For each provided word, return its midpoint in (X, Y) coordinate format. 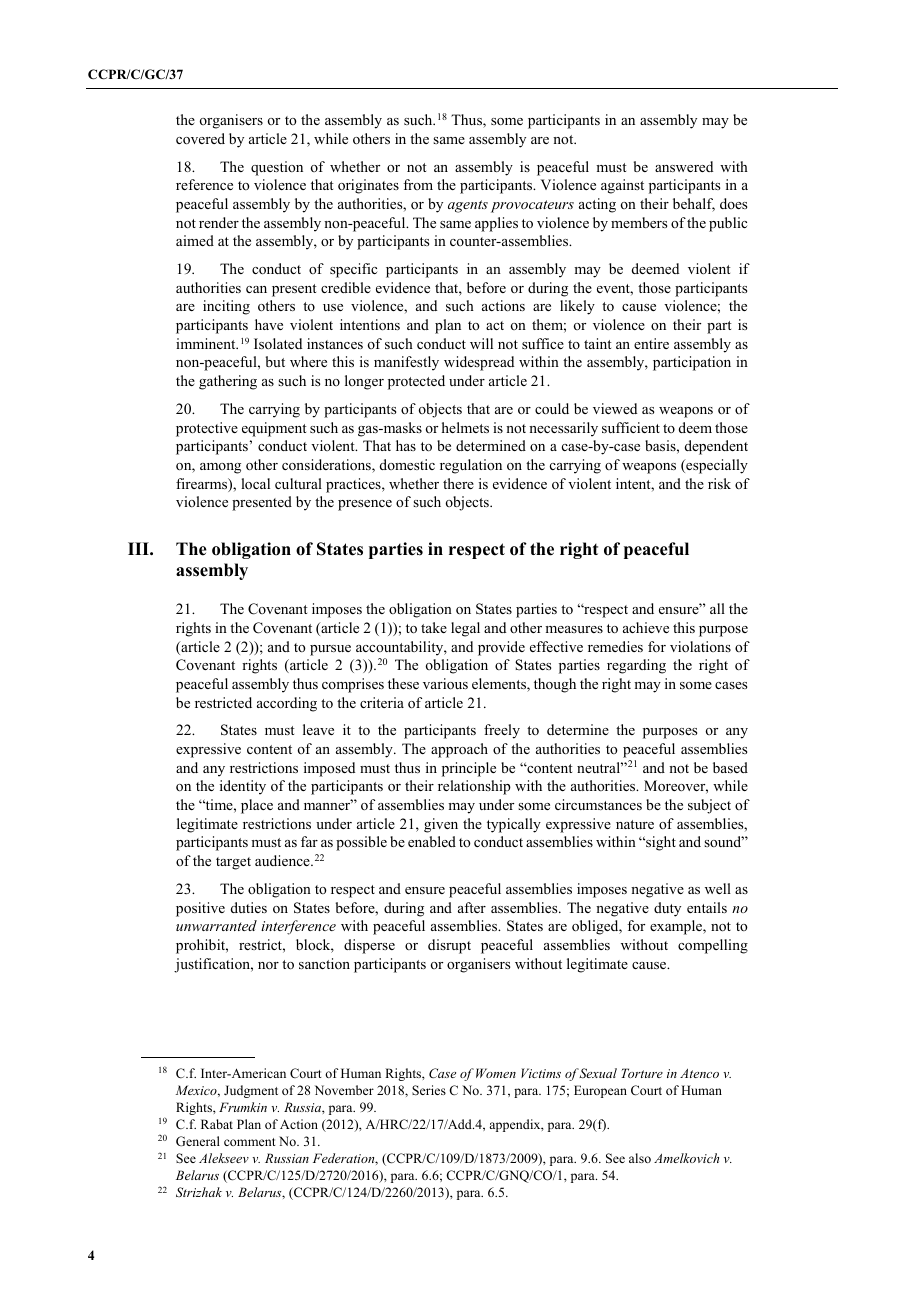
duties (249, 907)
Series (429, 1090)
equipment (274, 429)
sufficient (631, 427)
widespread (479, 363)
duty (667, 909)
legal (465, 629)
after (472, 907)
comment (250, 1142)
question (277, 168)
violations (700, 647)
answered (684, 166)
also (640, 1158)
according (287, 704)
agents (468, 206)
